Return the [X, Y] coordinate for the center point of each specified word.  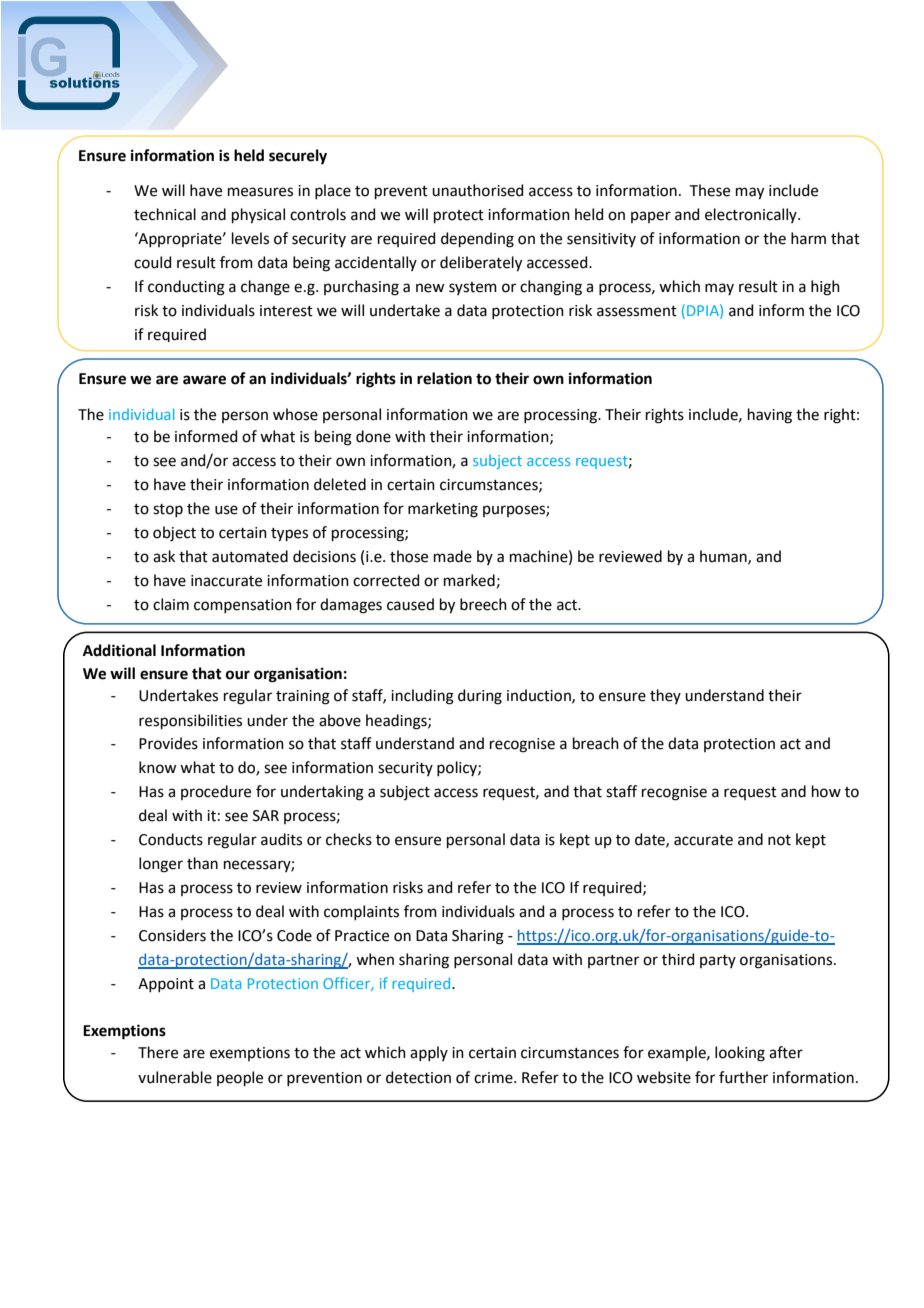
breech [483, 604]
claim [171, 604]
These [710, 190]
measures [260, 192]
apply [429, 1053]
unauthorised [478, 190]
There [158, 1052]
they [665, 696]
